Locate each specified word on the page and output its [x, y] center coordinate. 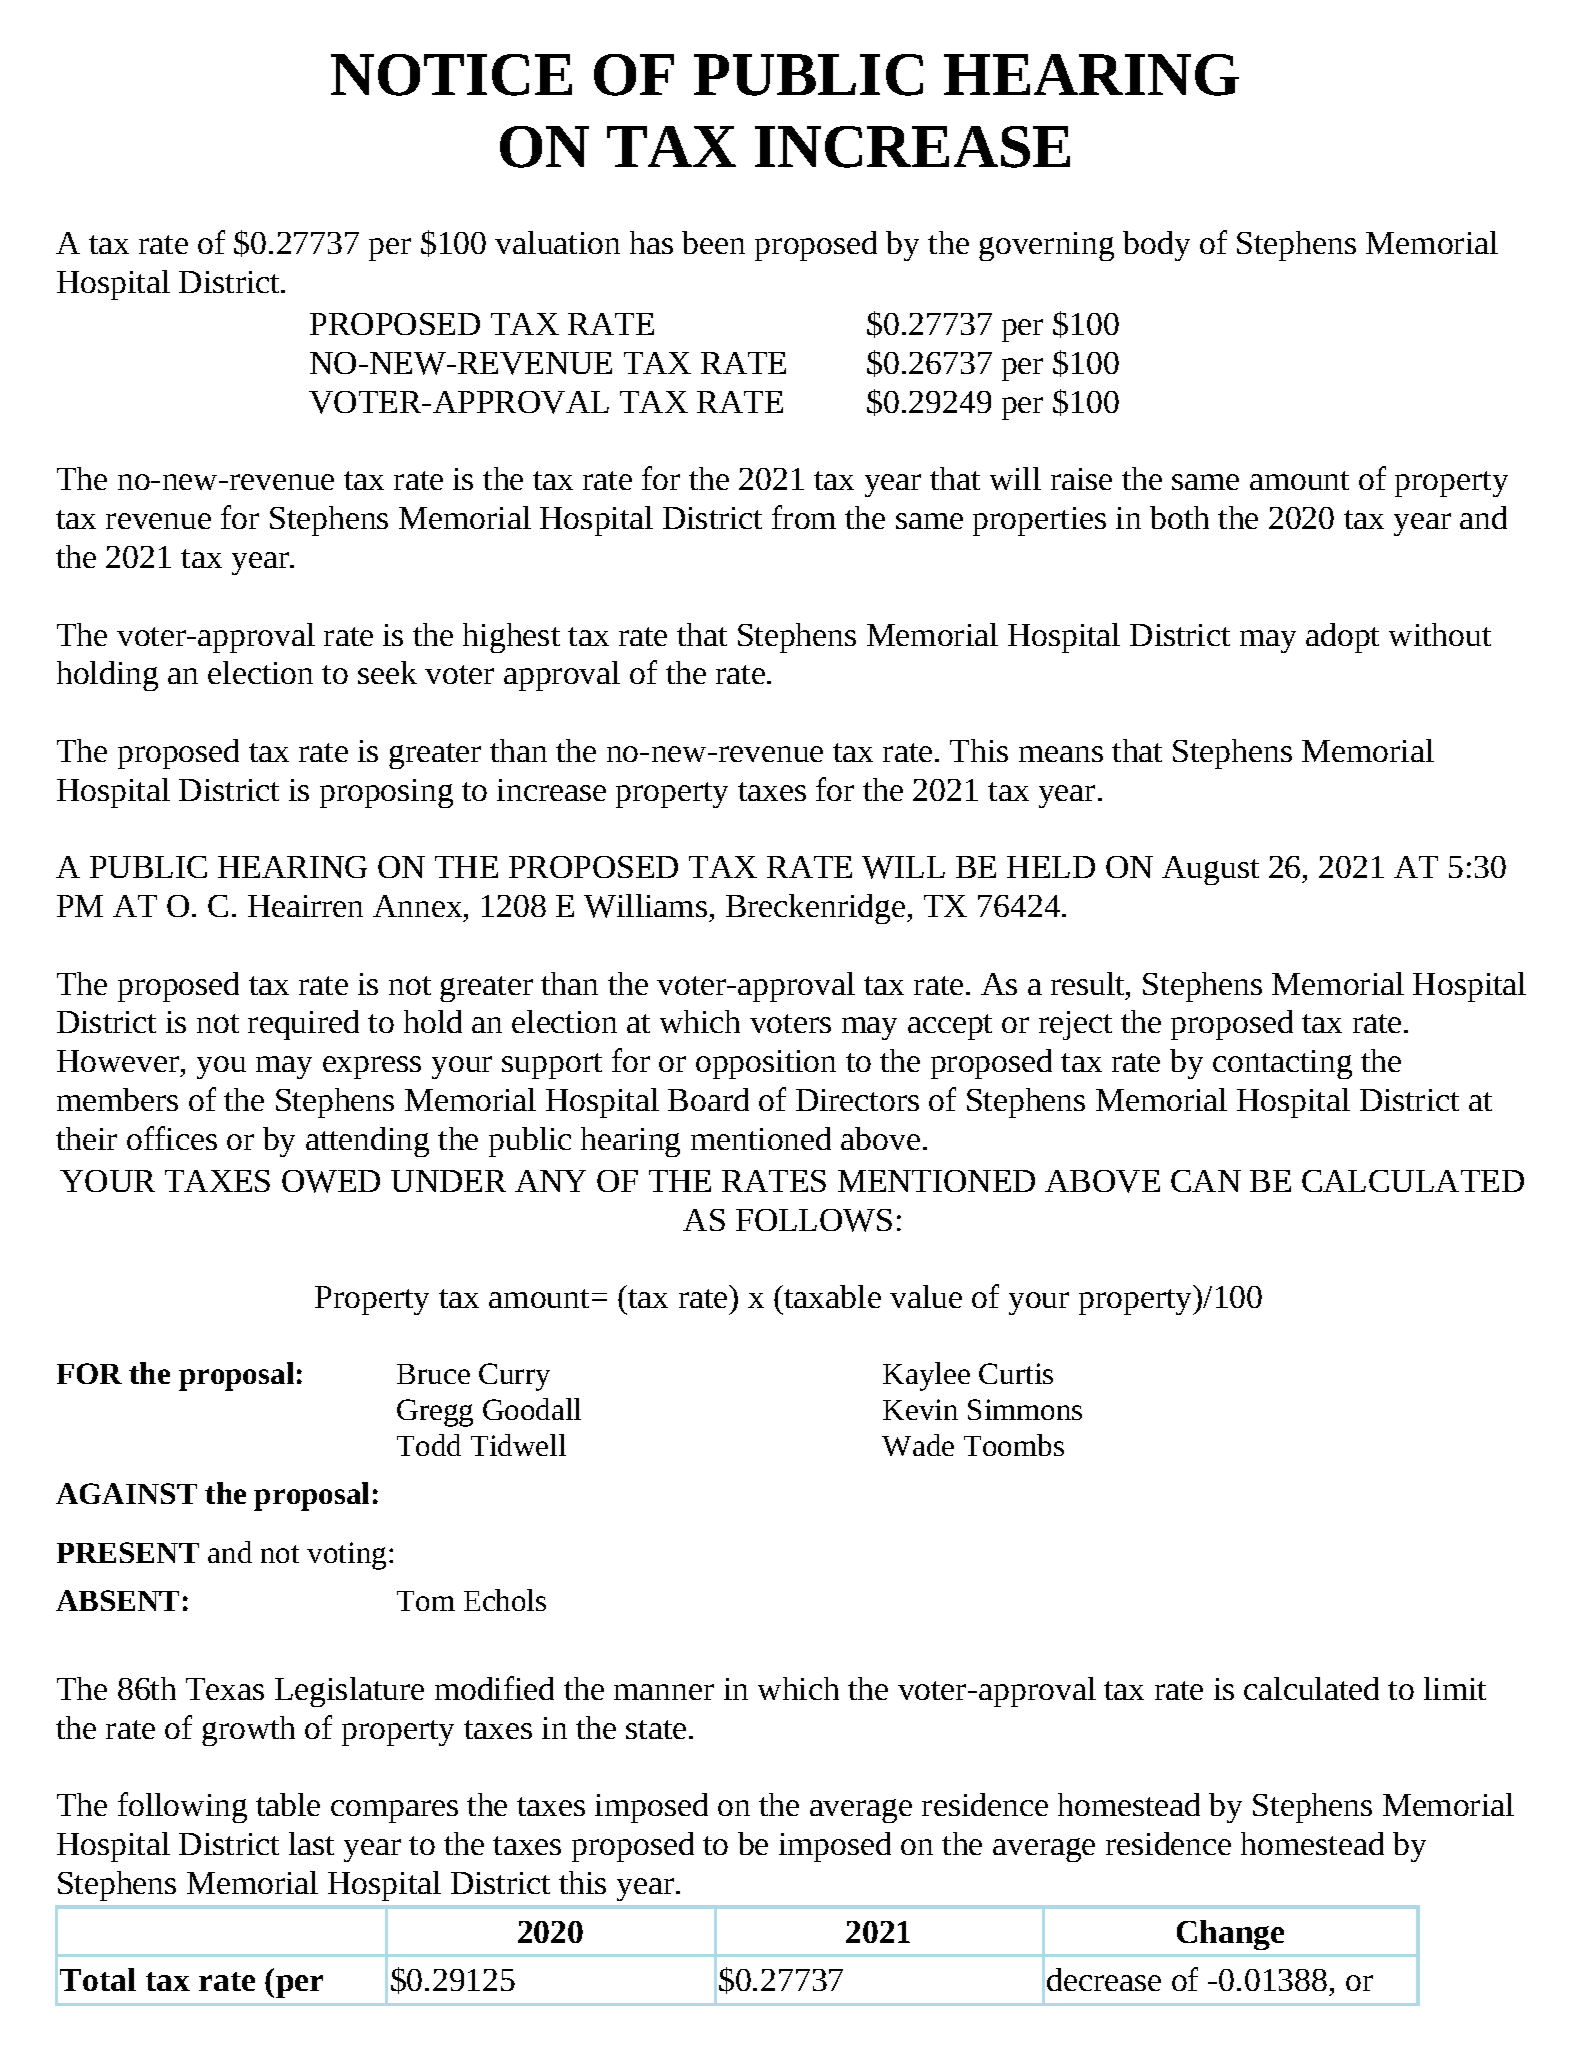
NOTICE [451, 75]
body [1156, 246]
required [303, 1025]
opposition [766, 1064]
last [311, 1843]
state [656, 1729]
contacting [1282, 1064]
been [713, 242]
